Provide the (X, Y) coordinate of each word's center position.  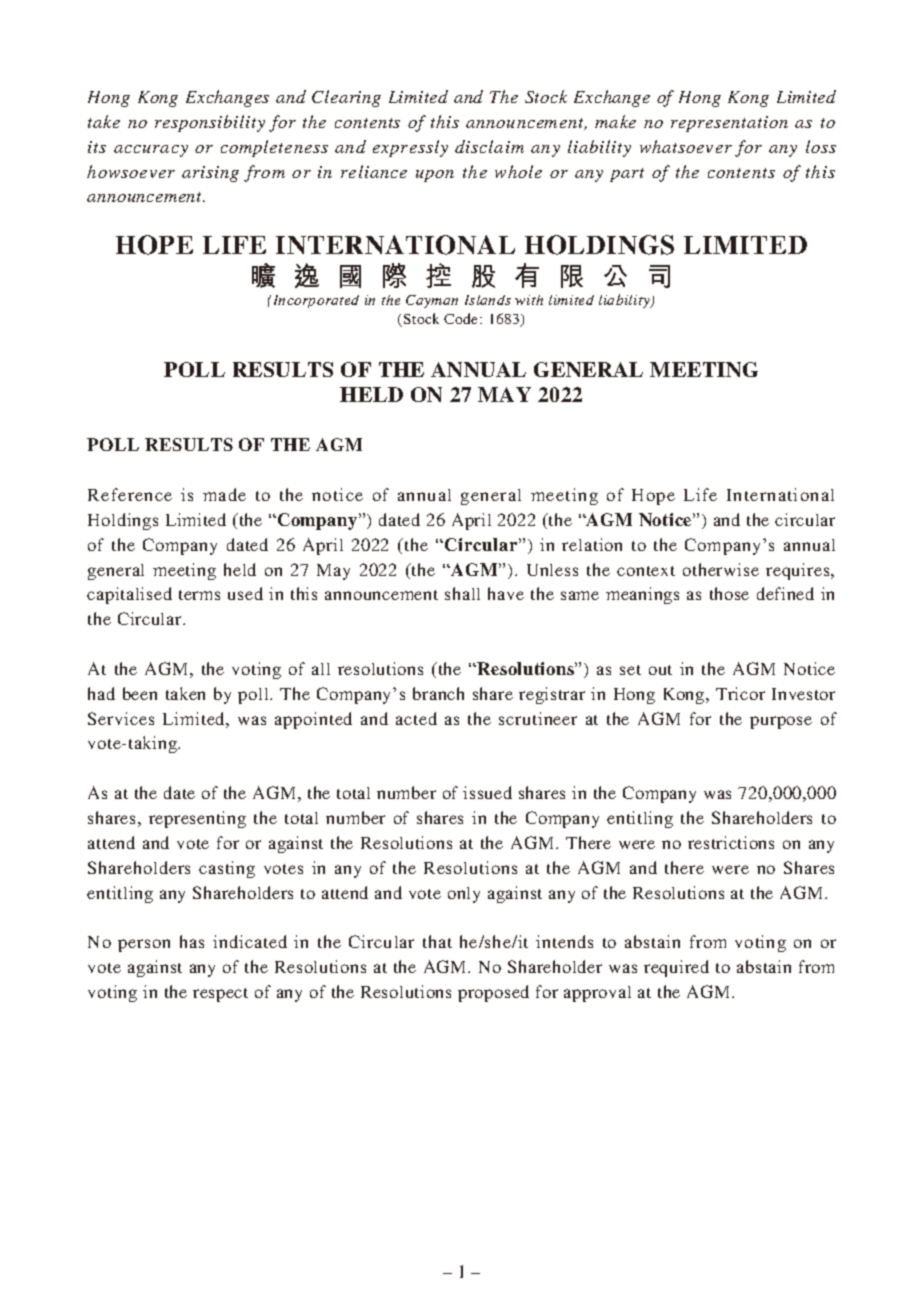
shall (462, 593)
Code (462, 318)
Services (121, 718)
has (192, 941)
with (529, 300)
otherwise (721, 569)
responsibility (210, 123)
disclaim (489, 146)
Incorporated (316, 301)
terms (199, 595)
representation (729, 124)
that (437, 941)
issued (487, 792)
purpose (781, 722)
